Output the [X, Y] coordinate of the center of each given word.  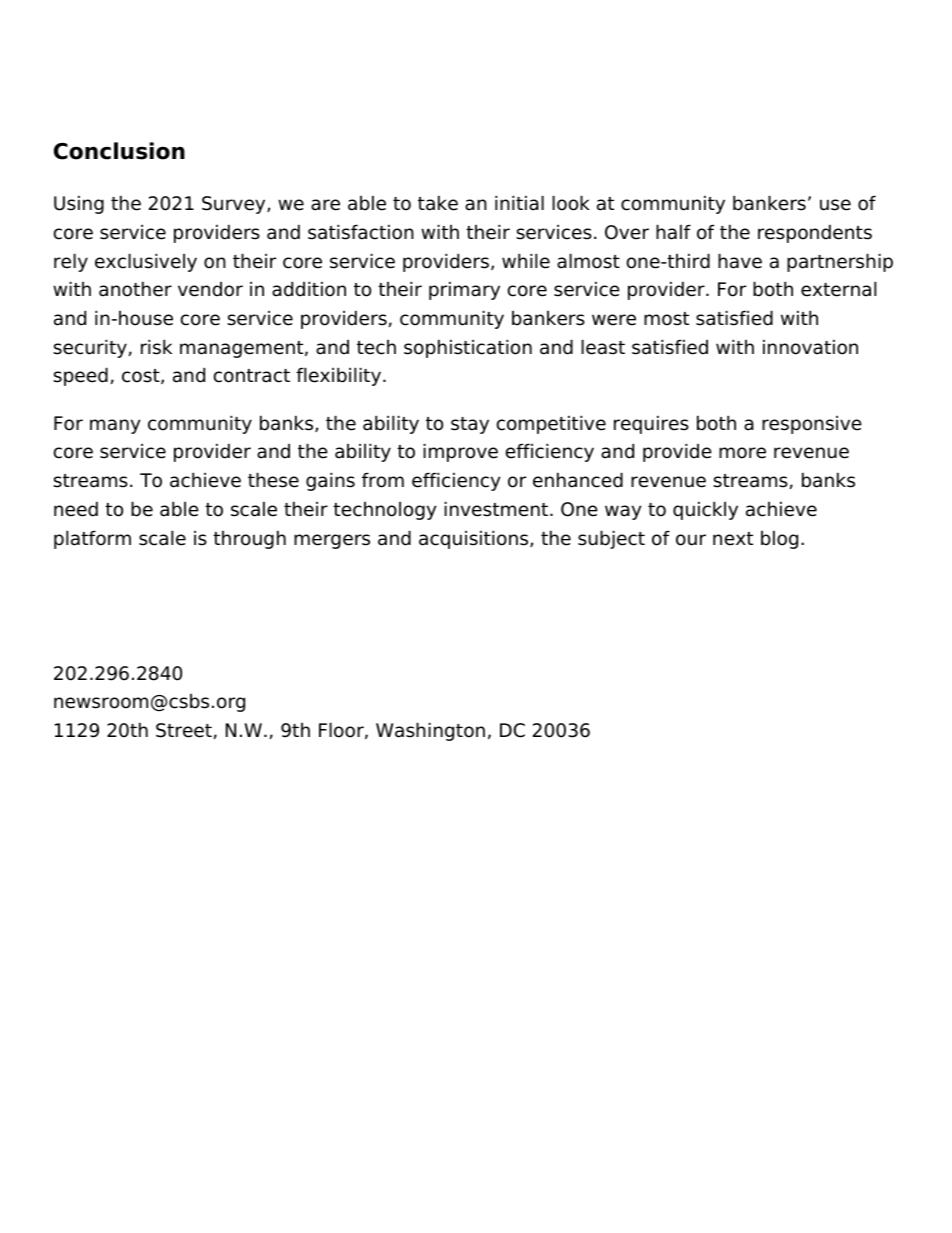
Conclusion [119, 151]
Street [184, 730]
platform [92, 539]
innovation [810, 347]
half [673, 232]
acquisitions [475, 539]
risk [156, 347]
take [438, 203]
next [733, 539]
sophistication [468, 348]
